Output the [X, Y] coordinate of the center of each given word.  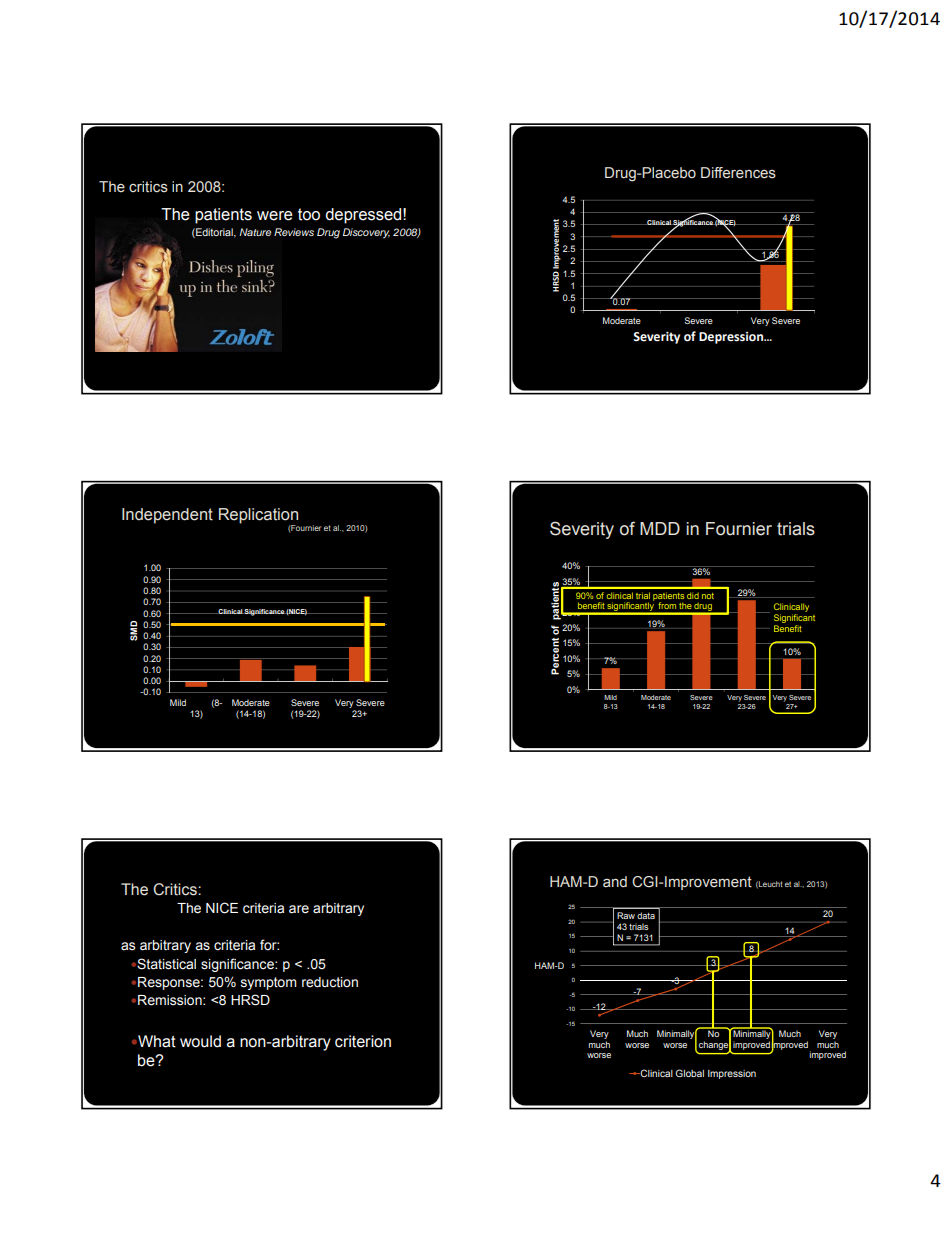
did [693, 596]
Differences [738, 173]
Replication [258, 516]
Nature [255, 232]
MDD [660, 528]
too [309, 214]
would [200, 1041]
